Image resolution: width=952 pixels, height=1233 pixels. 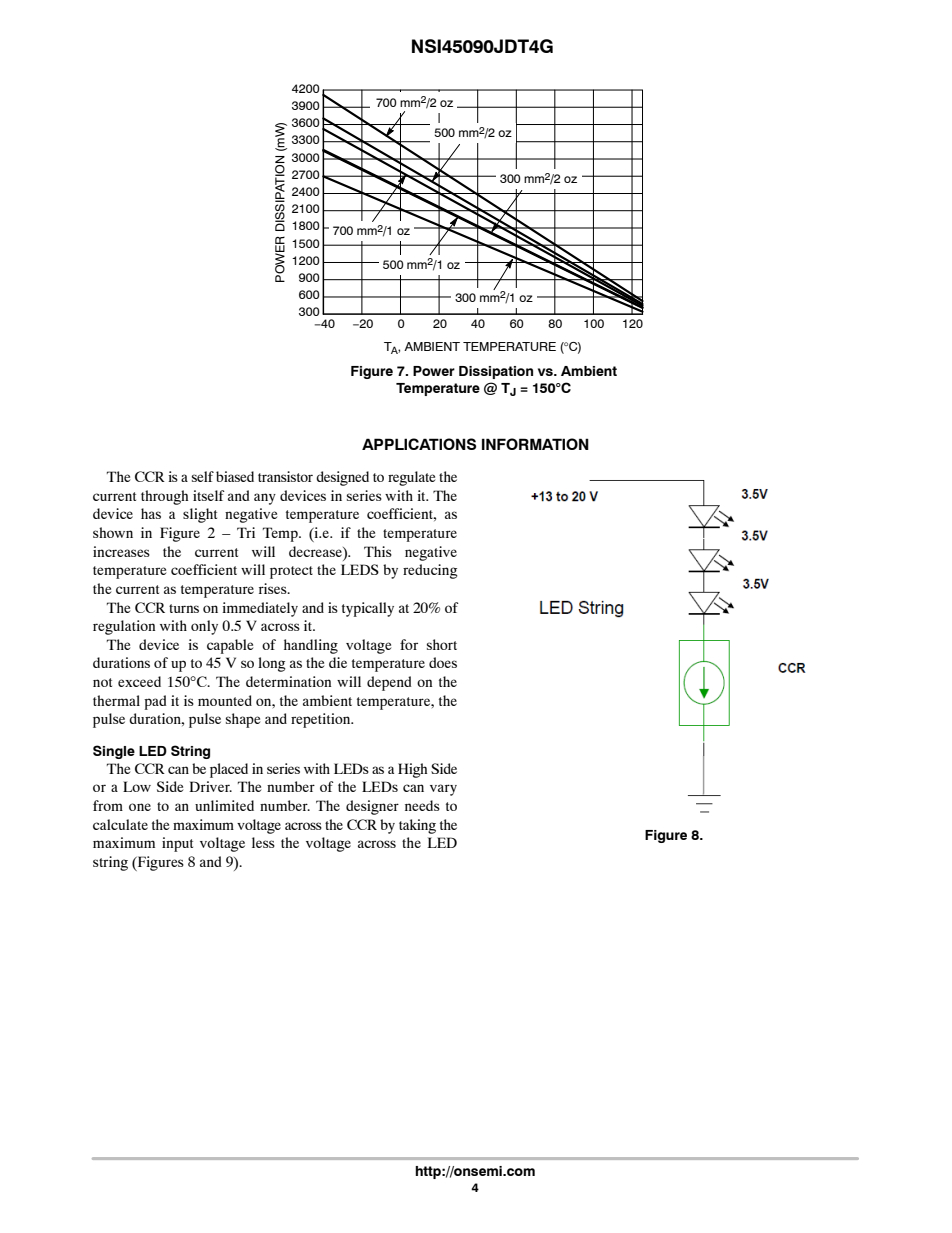 I want to click on designed, so click(x=342, y=478).
